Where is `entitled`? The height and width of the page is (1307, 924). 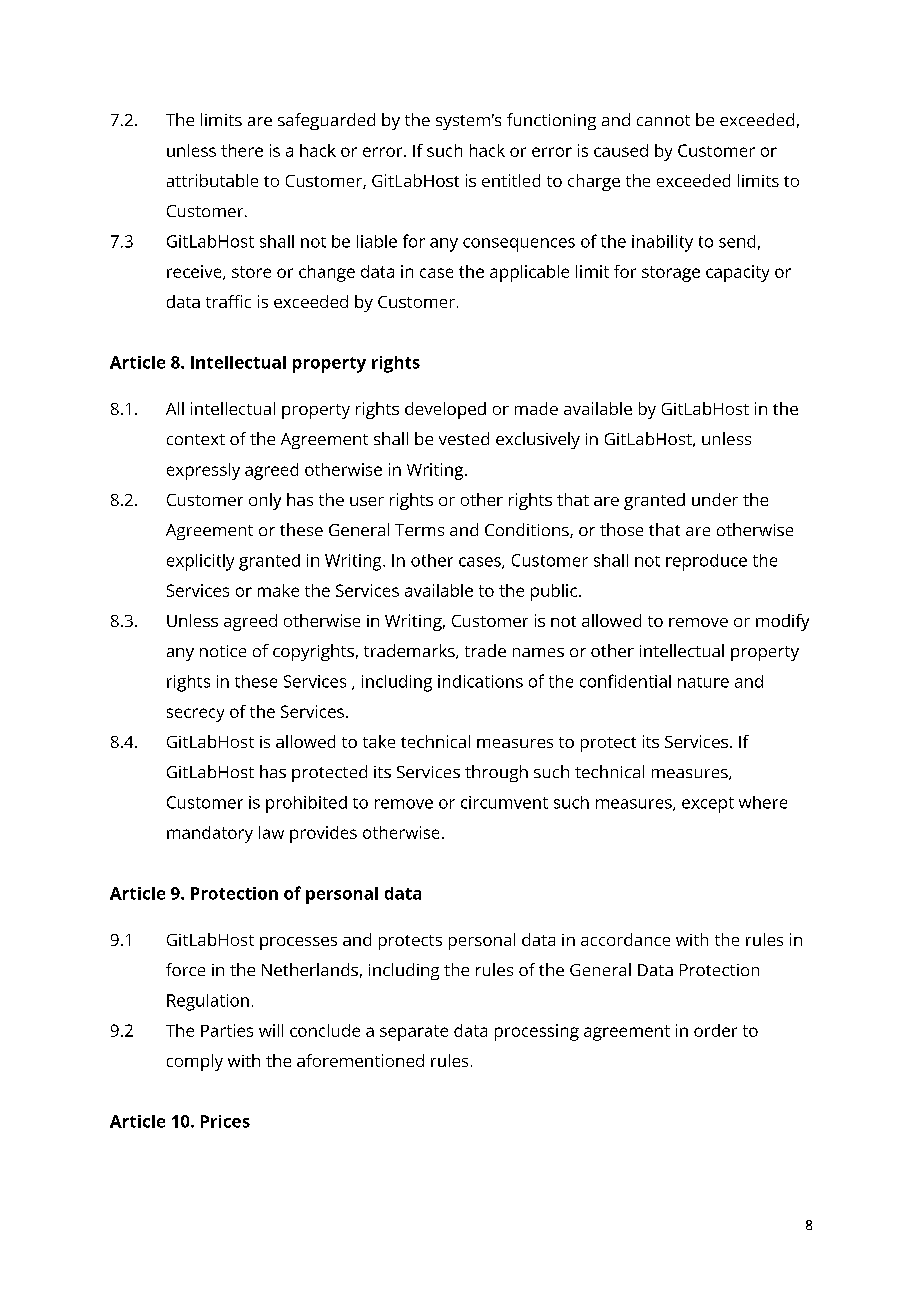
entitled is located at coordinates (511, 180).
